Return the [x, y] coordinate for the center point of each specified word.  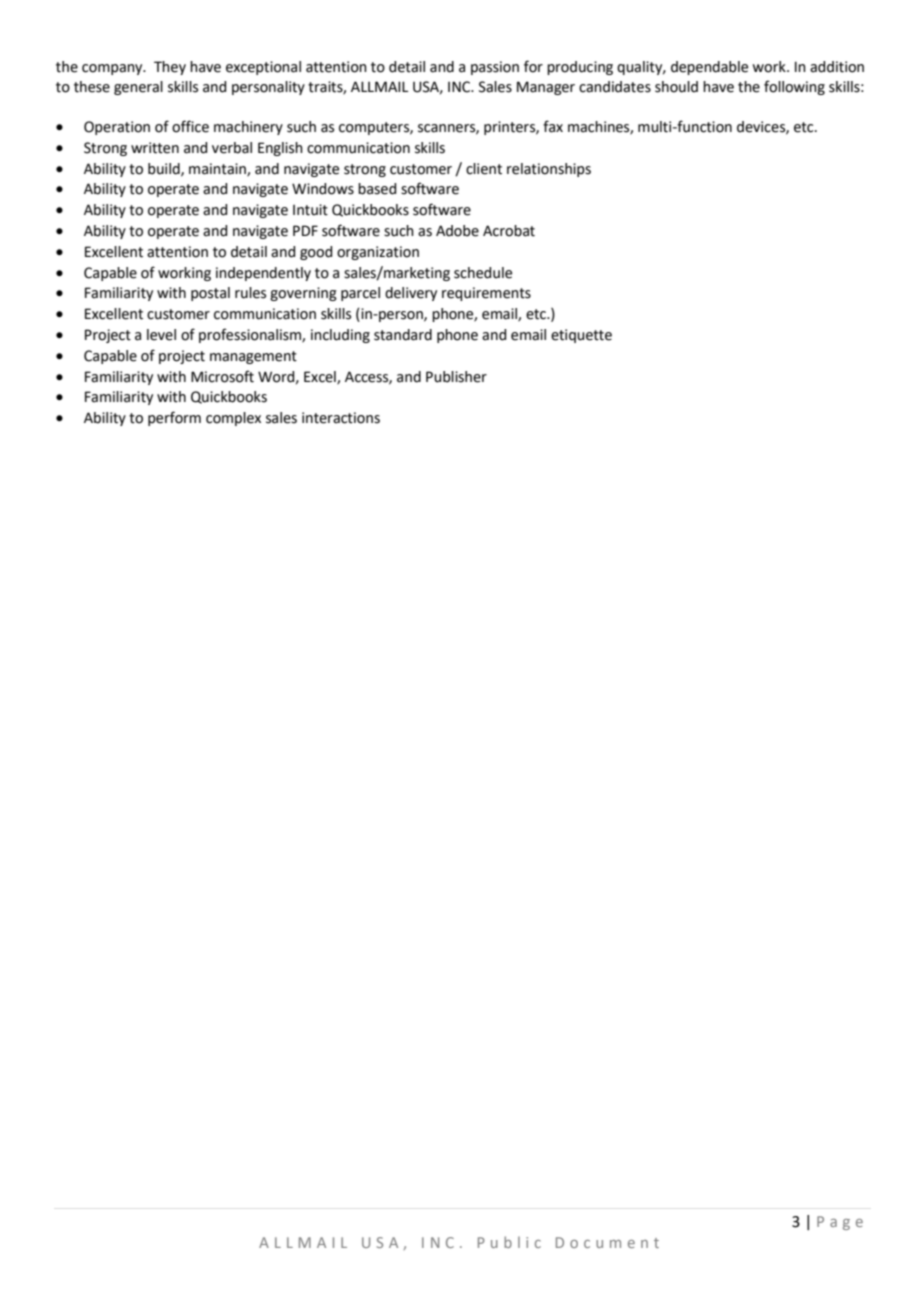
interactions [341, 418]
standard [403, 335]
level [161, 335]
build [165, 169]
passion [495, 68]
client [484, 169]
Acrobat [509, 231]
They [170, 68]
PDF [305, 230]
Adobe [457, 231]
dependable [709, 68]
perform [174, 418]
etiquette [581, 336]
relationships [549, 170]
